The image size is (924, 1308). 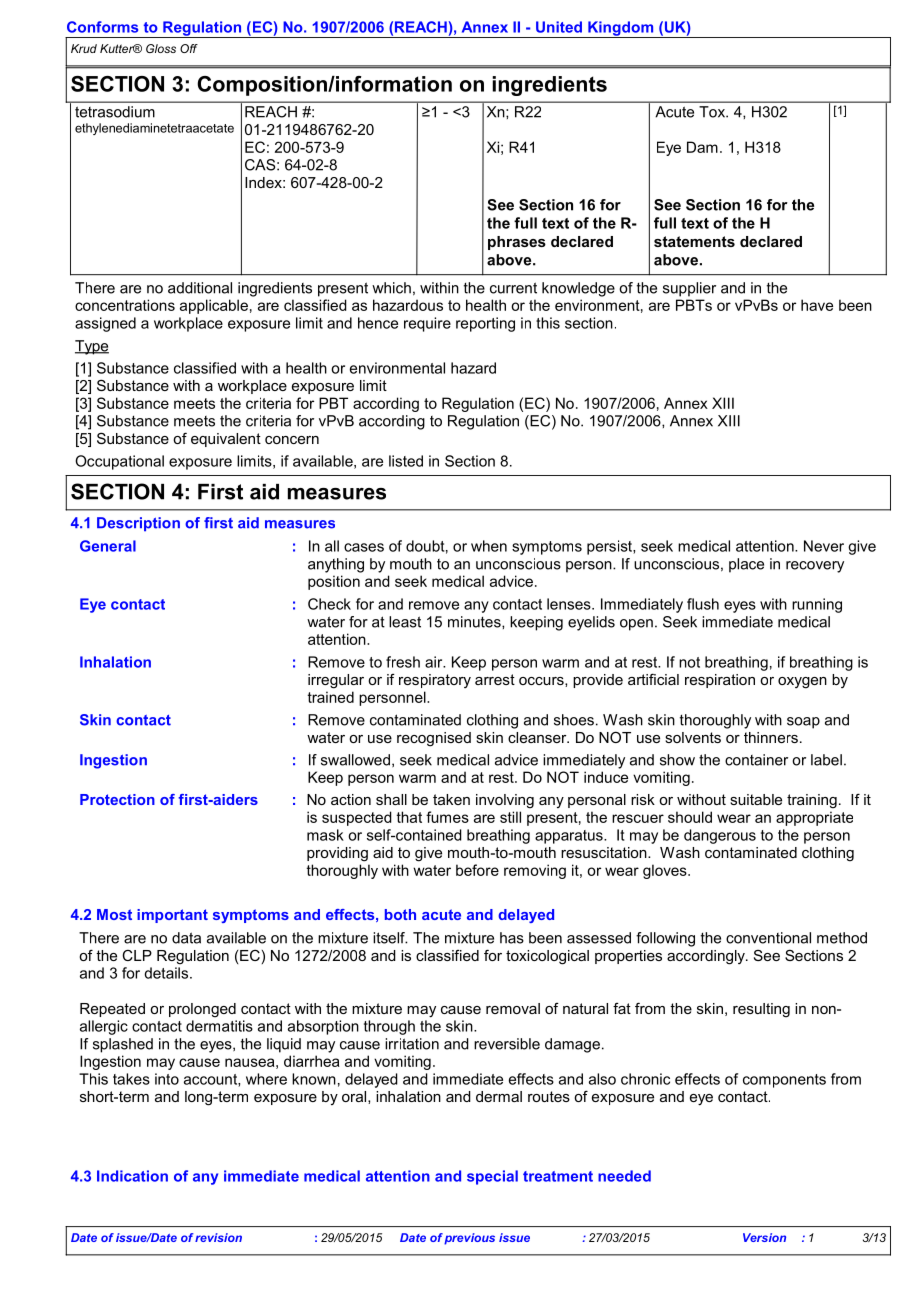 I want to click on reporting, so click(x=485, y=324).
